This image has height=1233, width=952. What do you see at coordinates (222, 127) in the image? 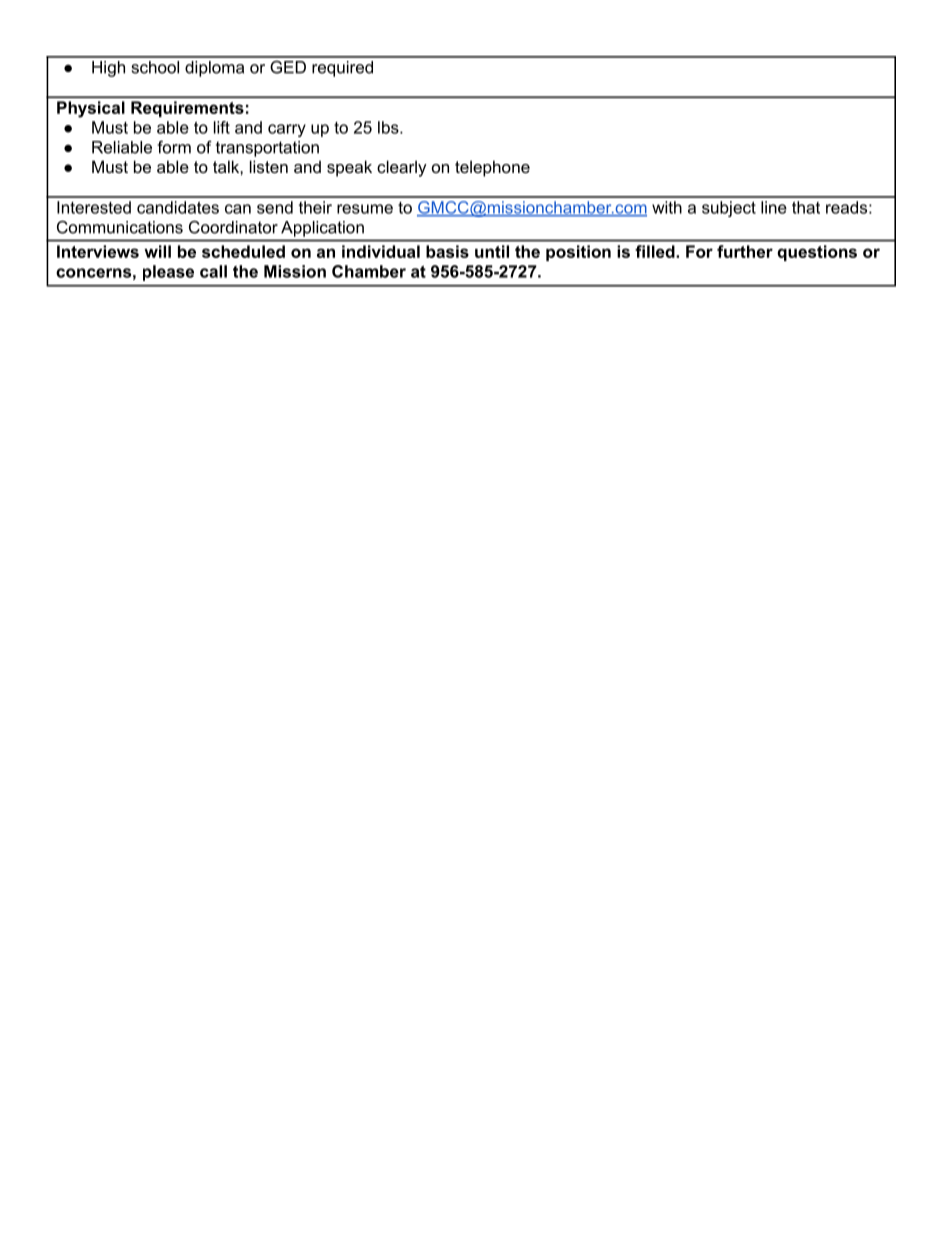
I see `lift` at bounding box center [222, 127].
